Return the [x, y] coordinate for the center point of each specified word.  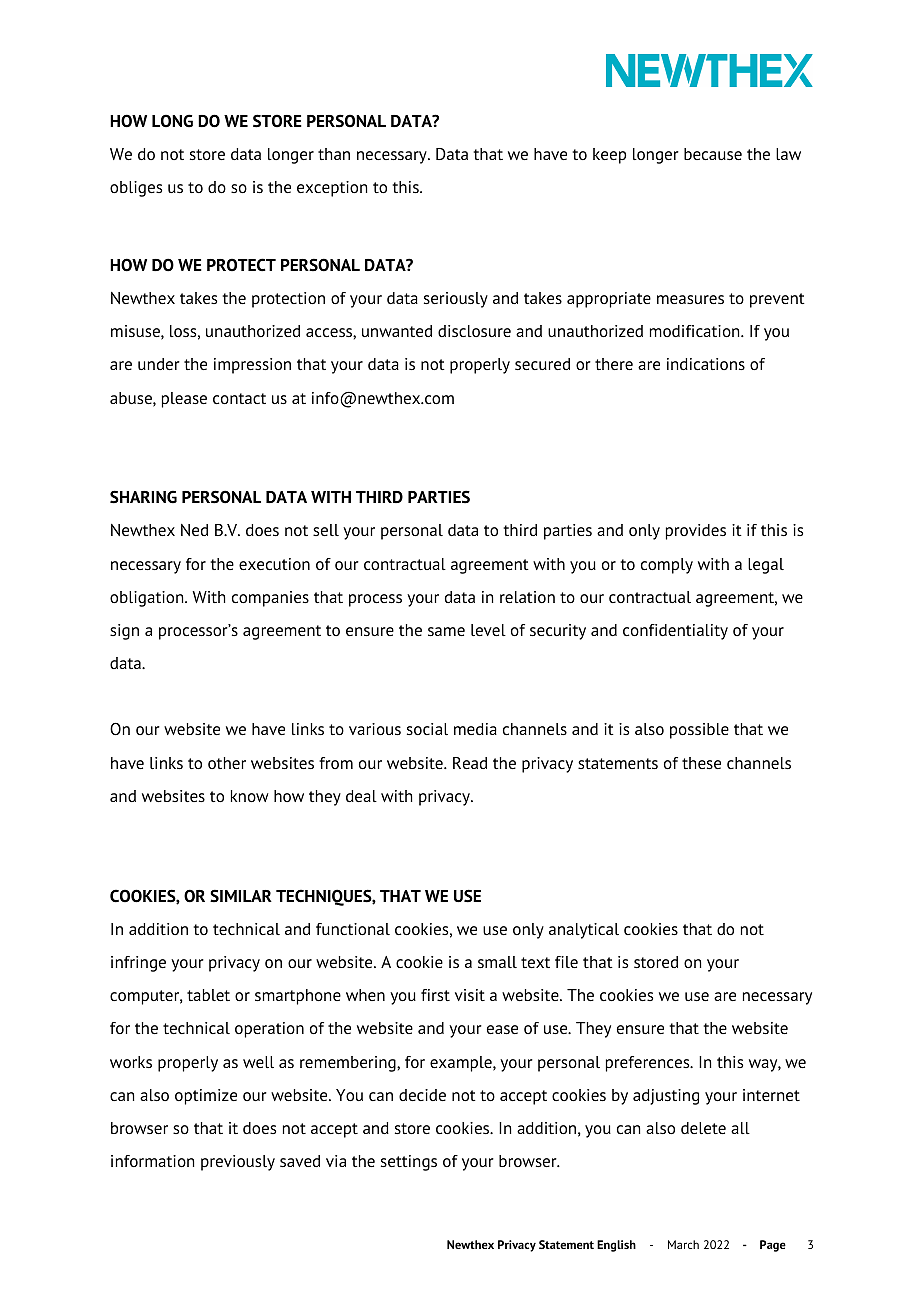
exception [332, 189]
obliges [136, 189]
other [227, 763]
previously [238, 1163]
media [475, 729]
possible [699, 731]
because [713, 154]
